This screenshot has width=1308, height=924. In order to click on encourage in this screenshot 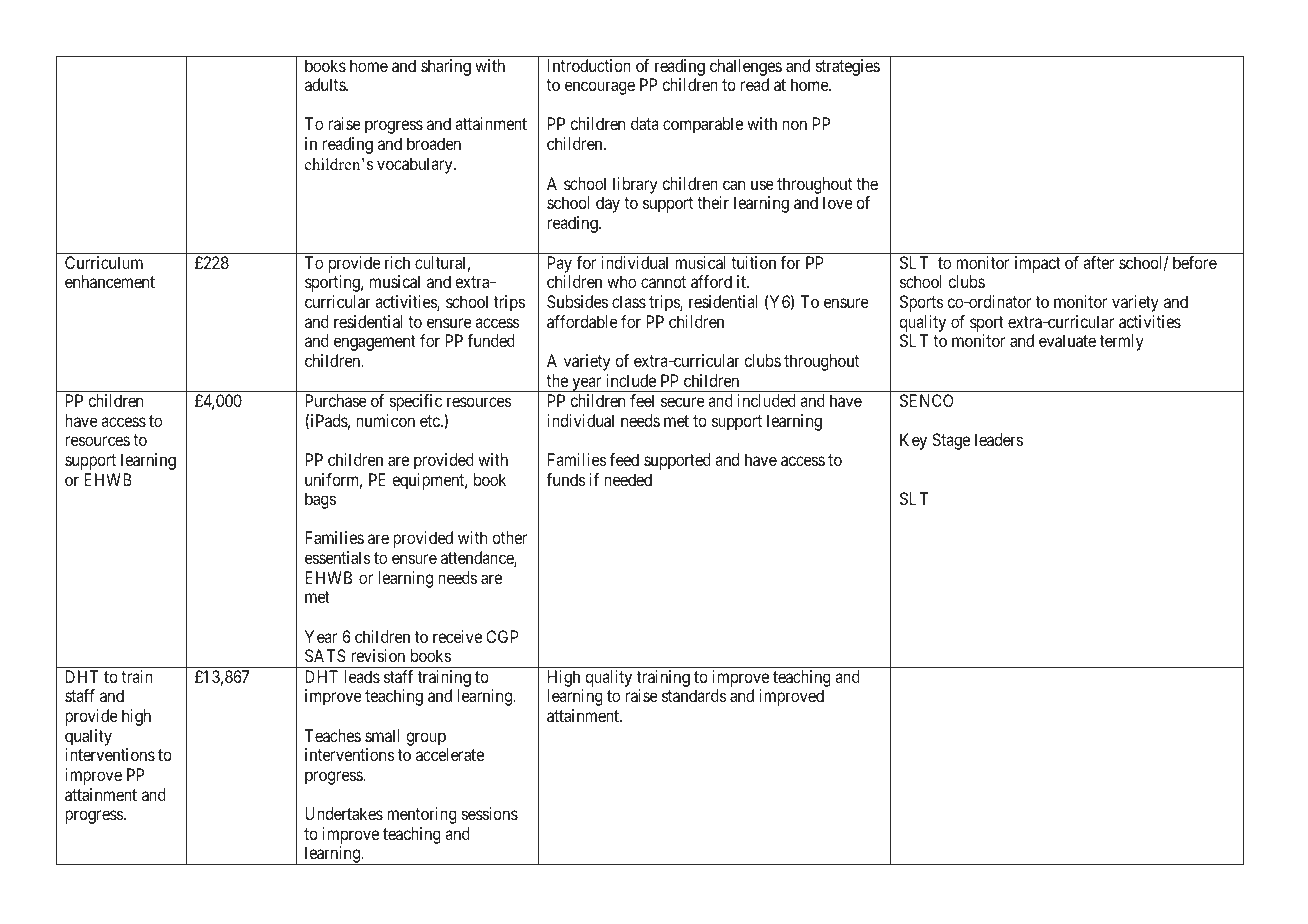, I will do `click(600, 88)`.
